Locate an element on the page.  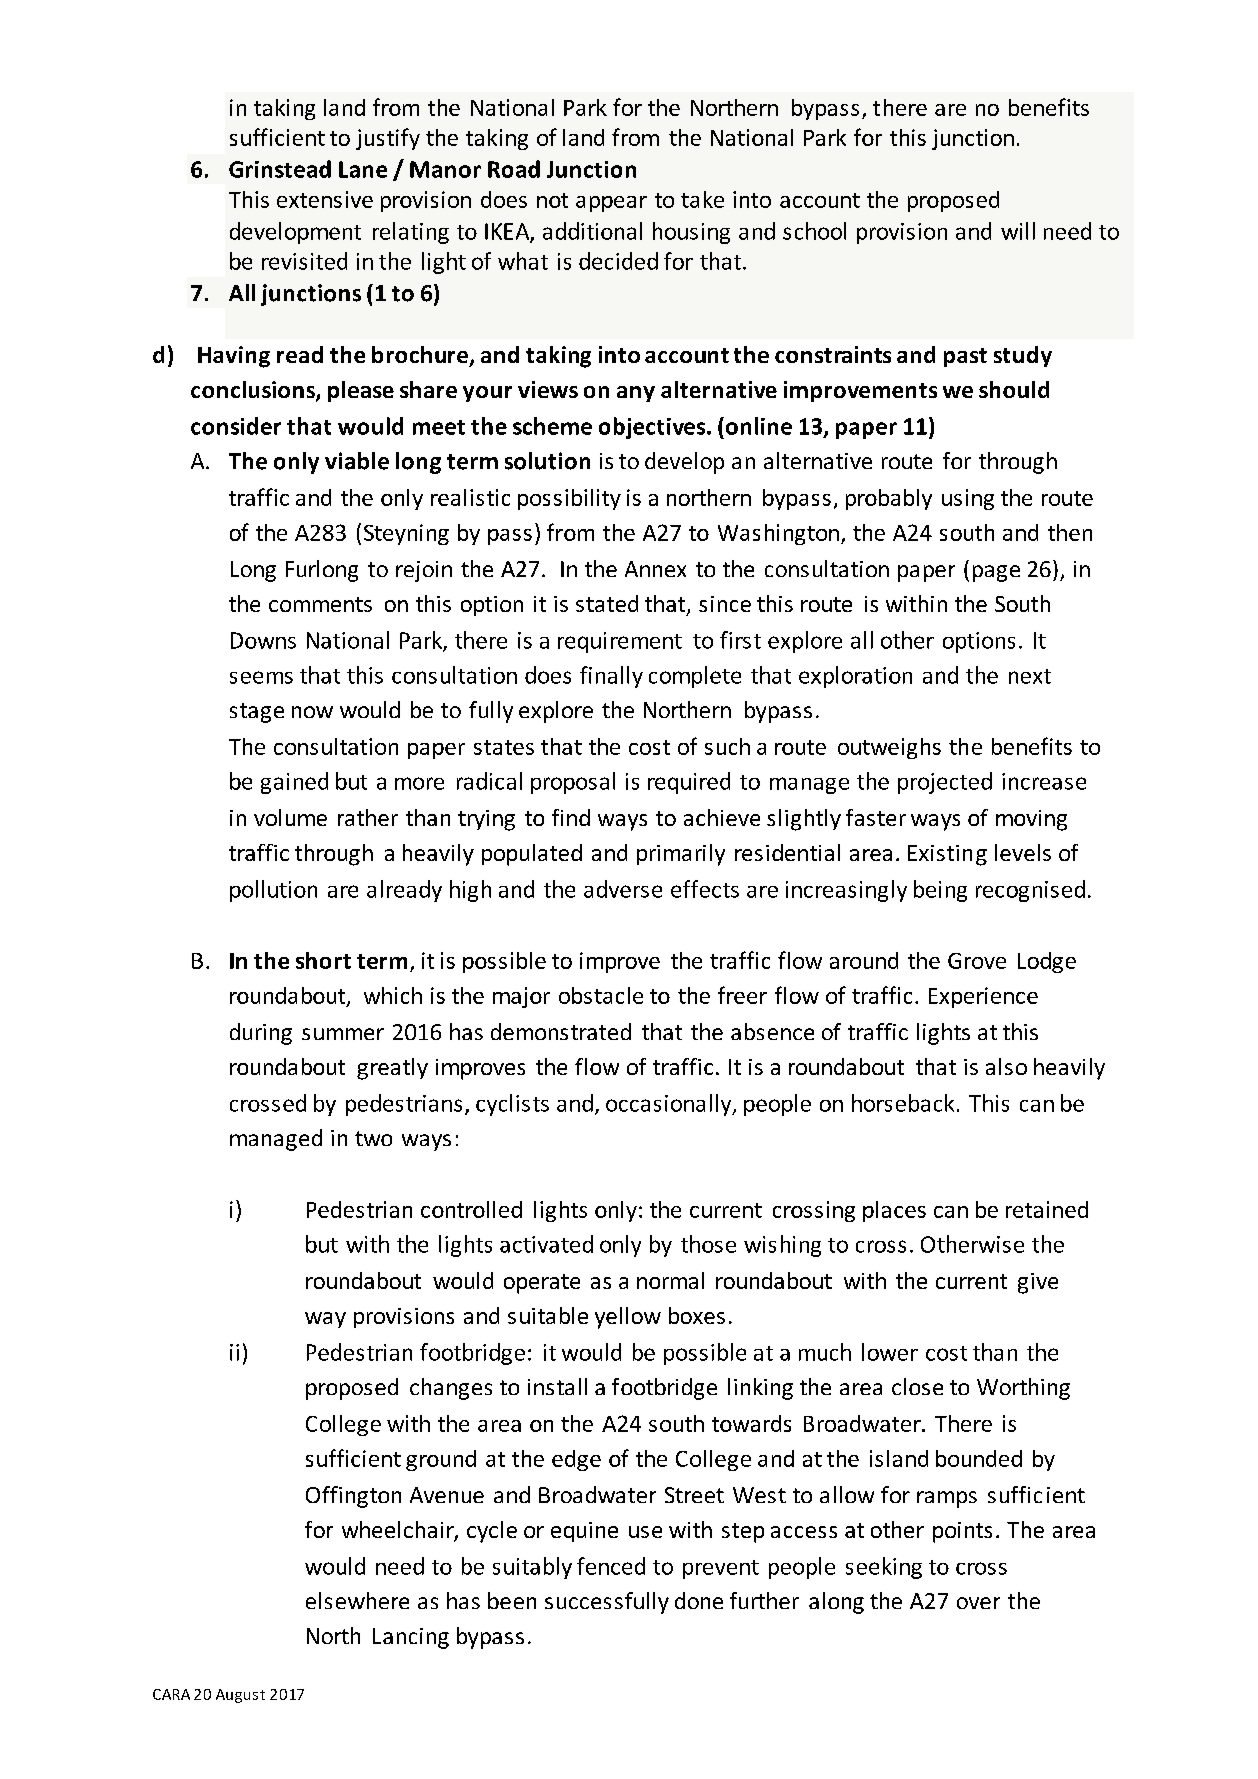
give is located at coordinates (1038, 1283).
